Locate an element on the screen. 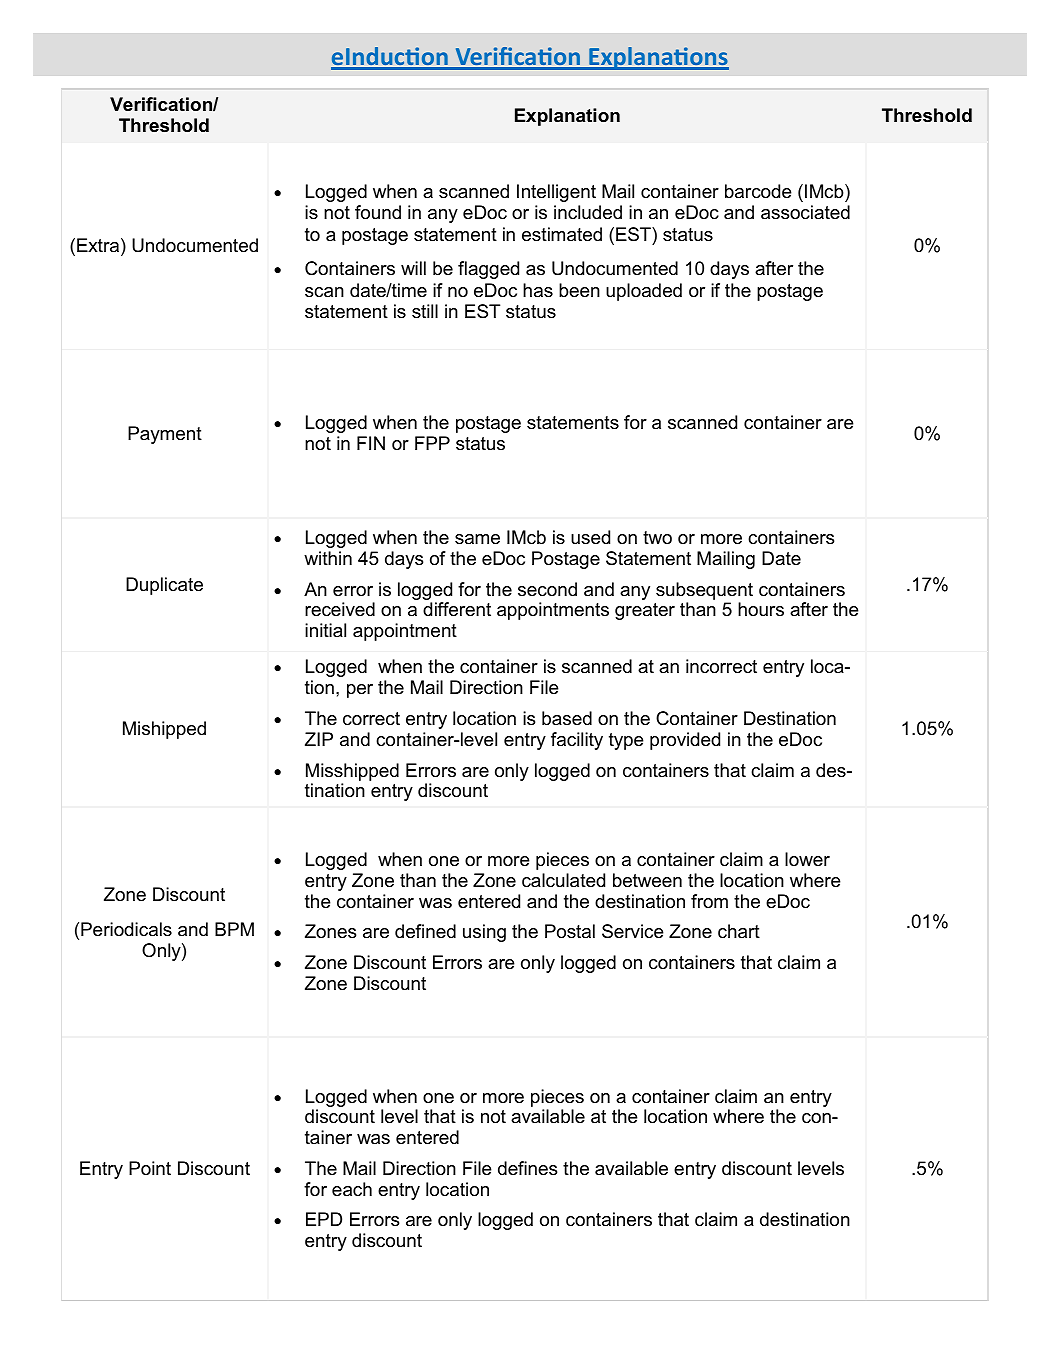 This screenshot has height=1358, width=1049. based is located at coordinates (567, 718).
